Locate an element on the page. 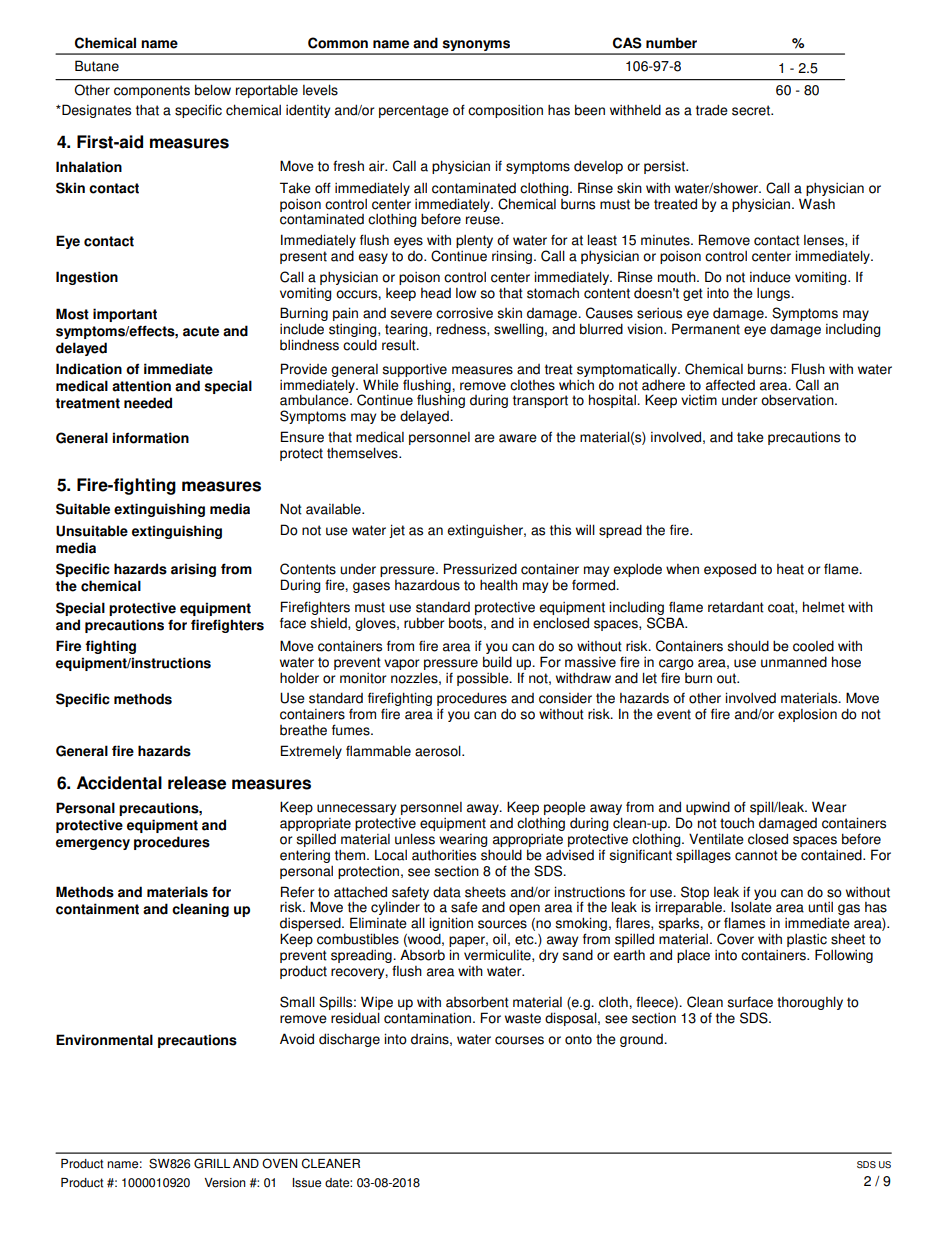  secret is located at coordinates (752, 110).
